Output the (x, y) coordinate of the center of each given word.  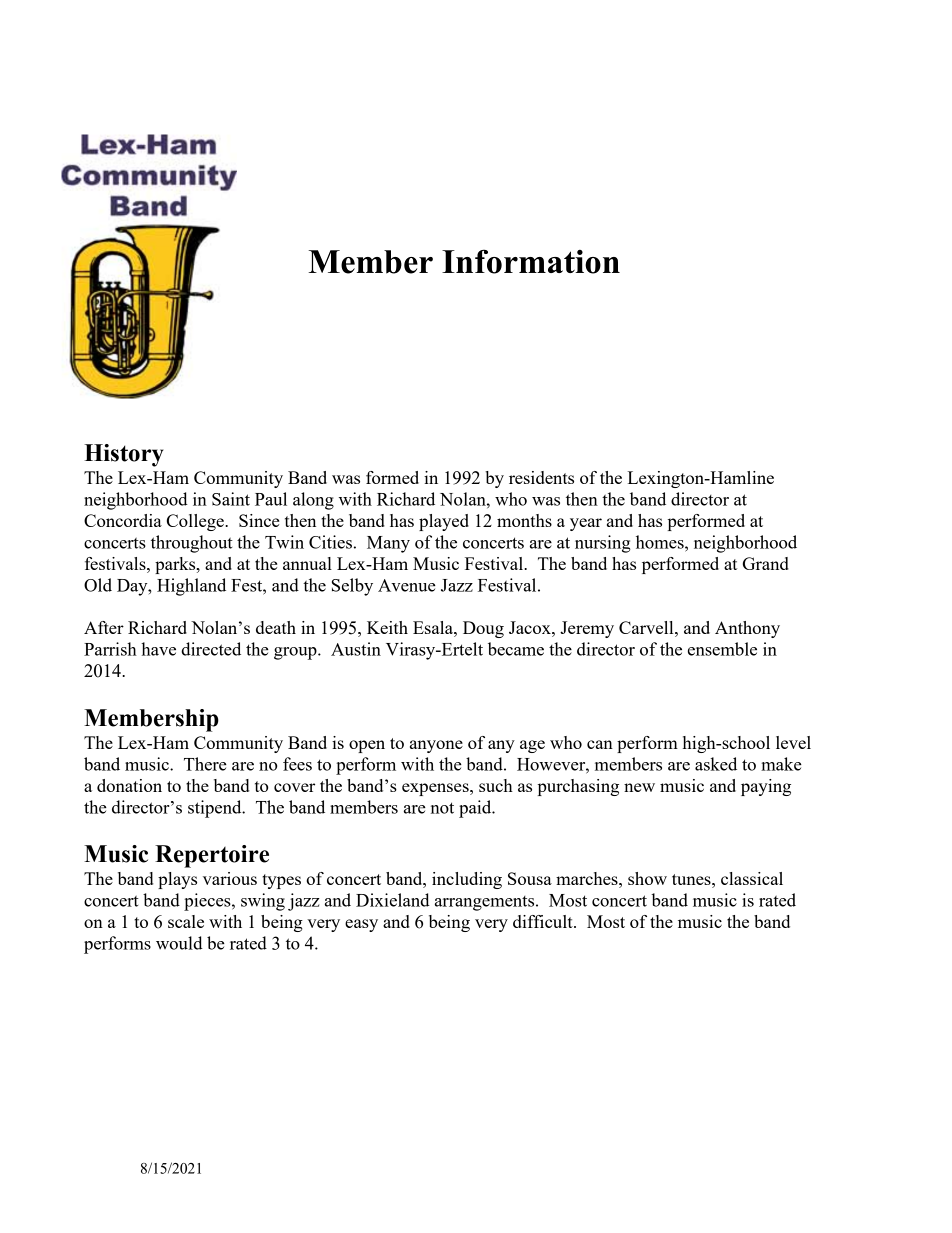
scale (186, 921)
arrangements (486, 903)
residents (541, 477)
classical (752, 878)
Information (531, 261)
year (586, 524)
